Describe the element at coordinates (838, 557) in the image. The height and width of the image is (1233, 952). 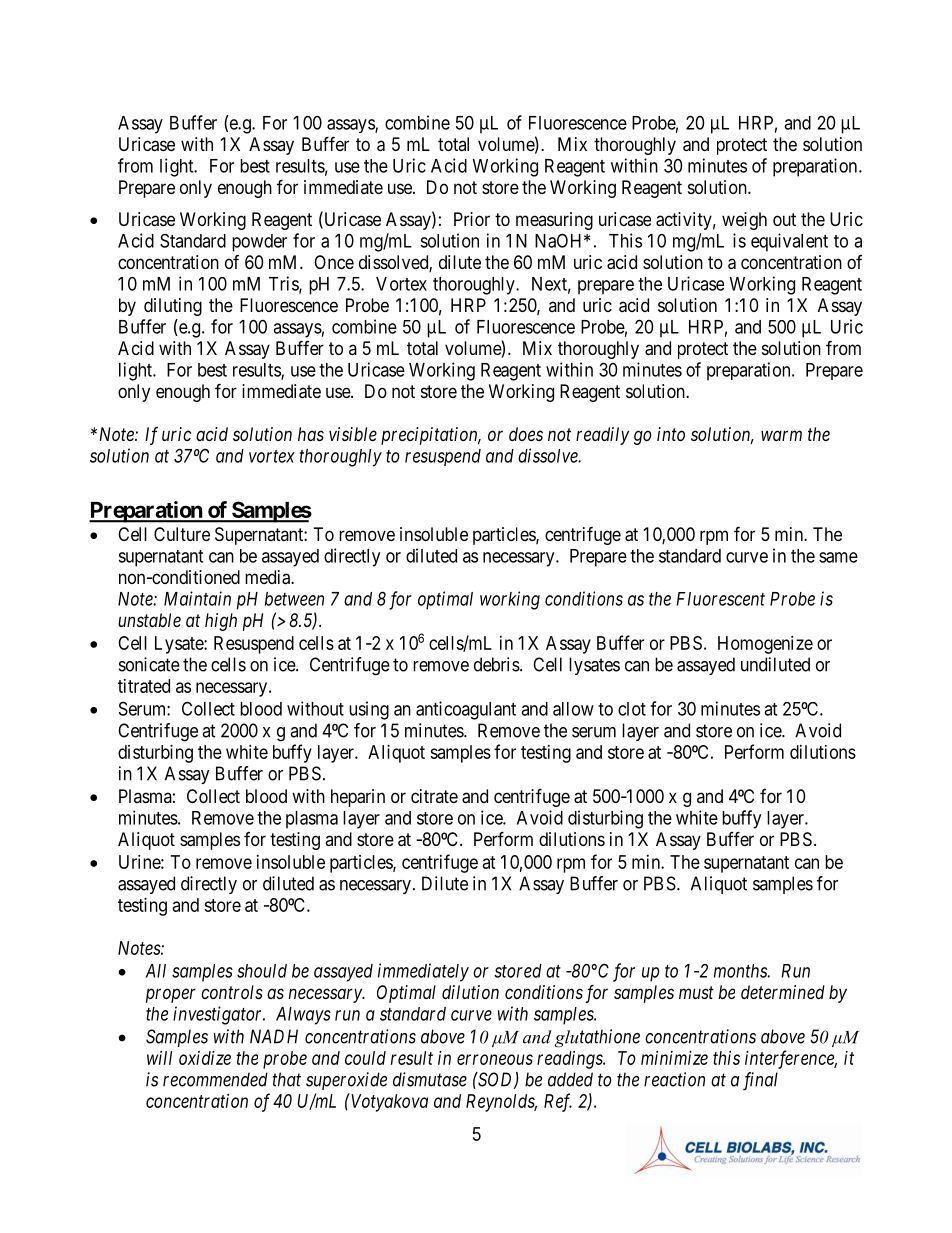
I see `same` at that location.
